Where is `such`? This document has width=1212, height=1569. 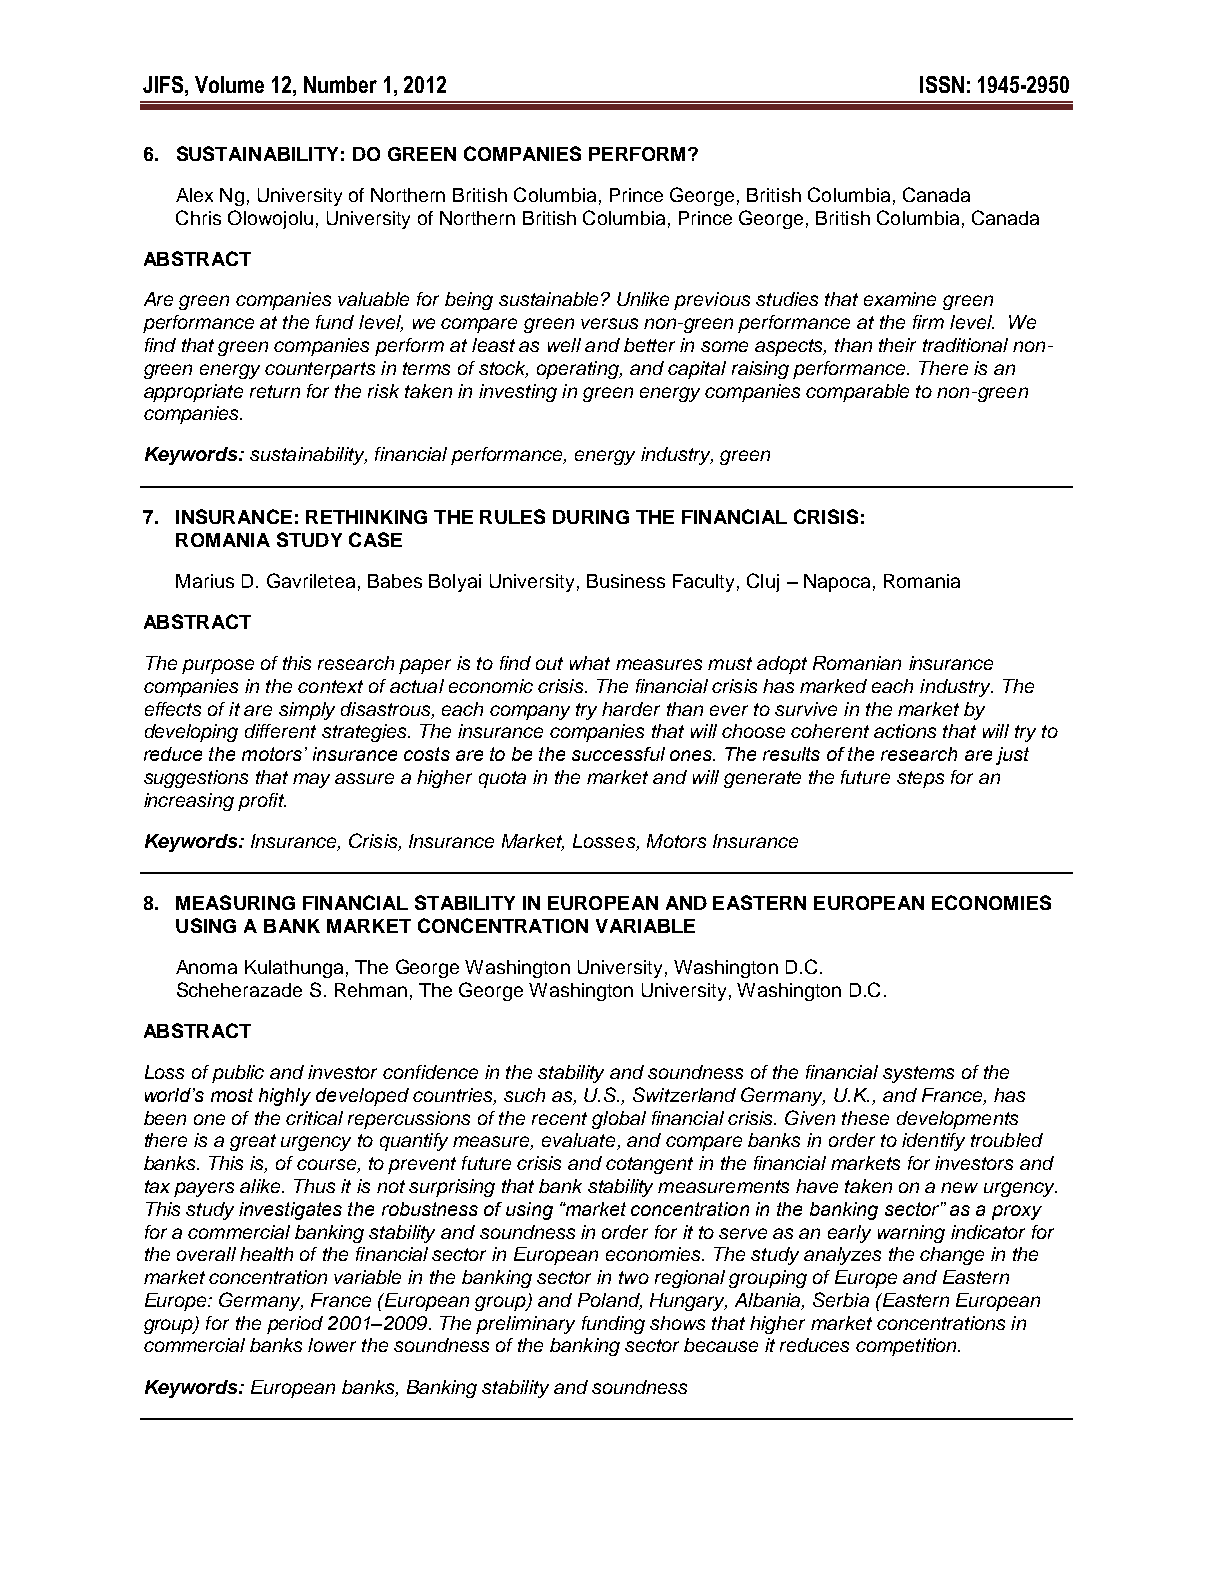 such is located at coordinates (524, 1095).
